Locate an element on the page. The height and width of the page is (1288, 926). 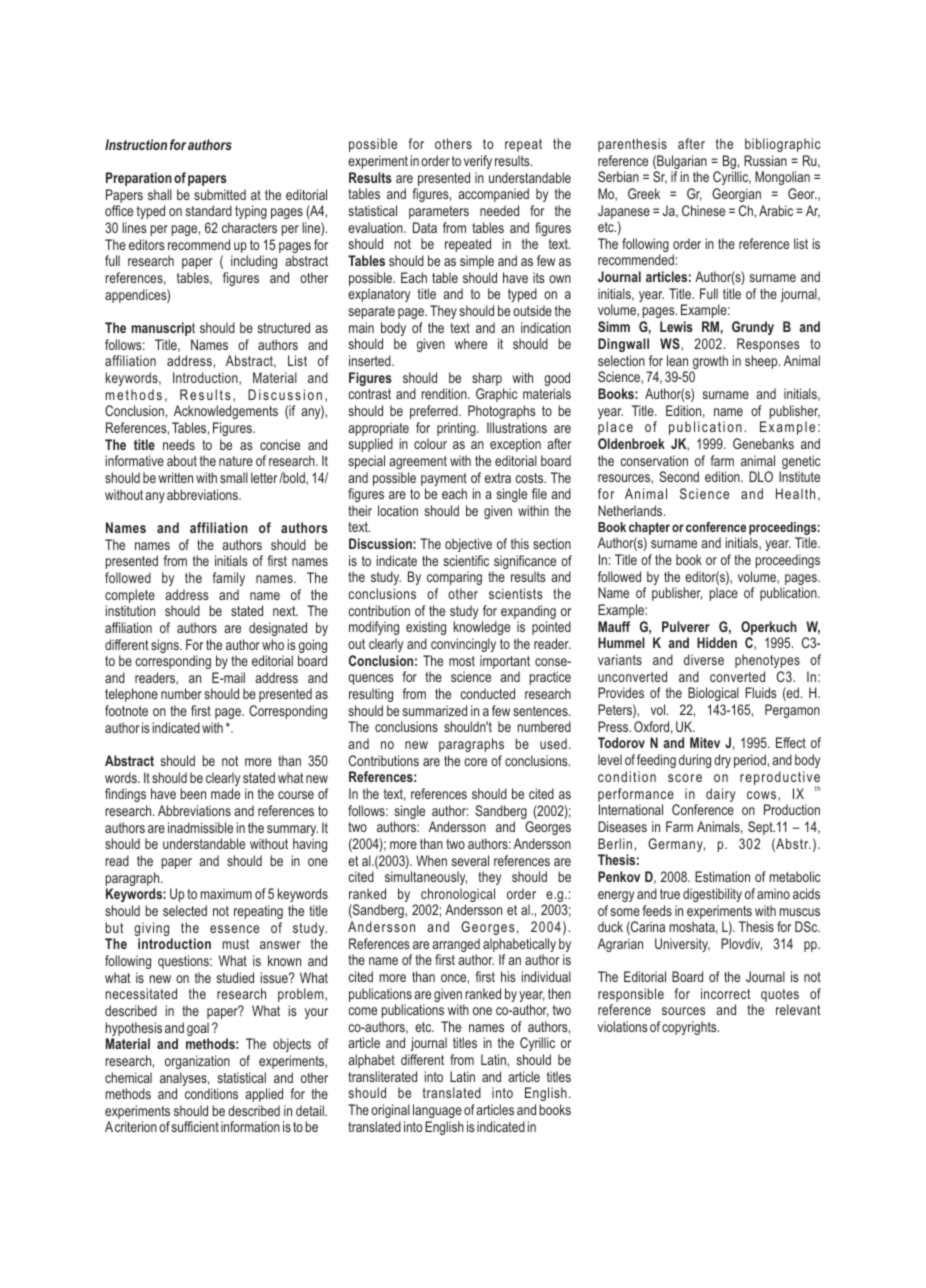
growth is located at coordinates (709, 363).
